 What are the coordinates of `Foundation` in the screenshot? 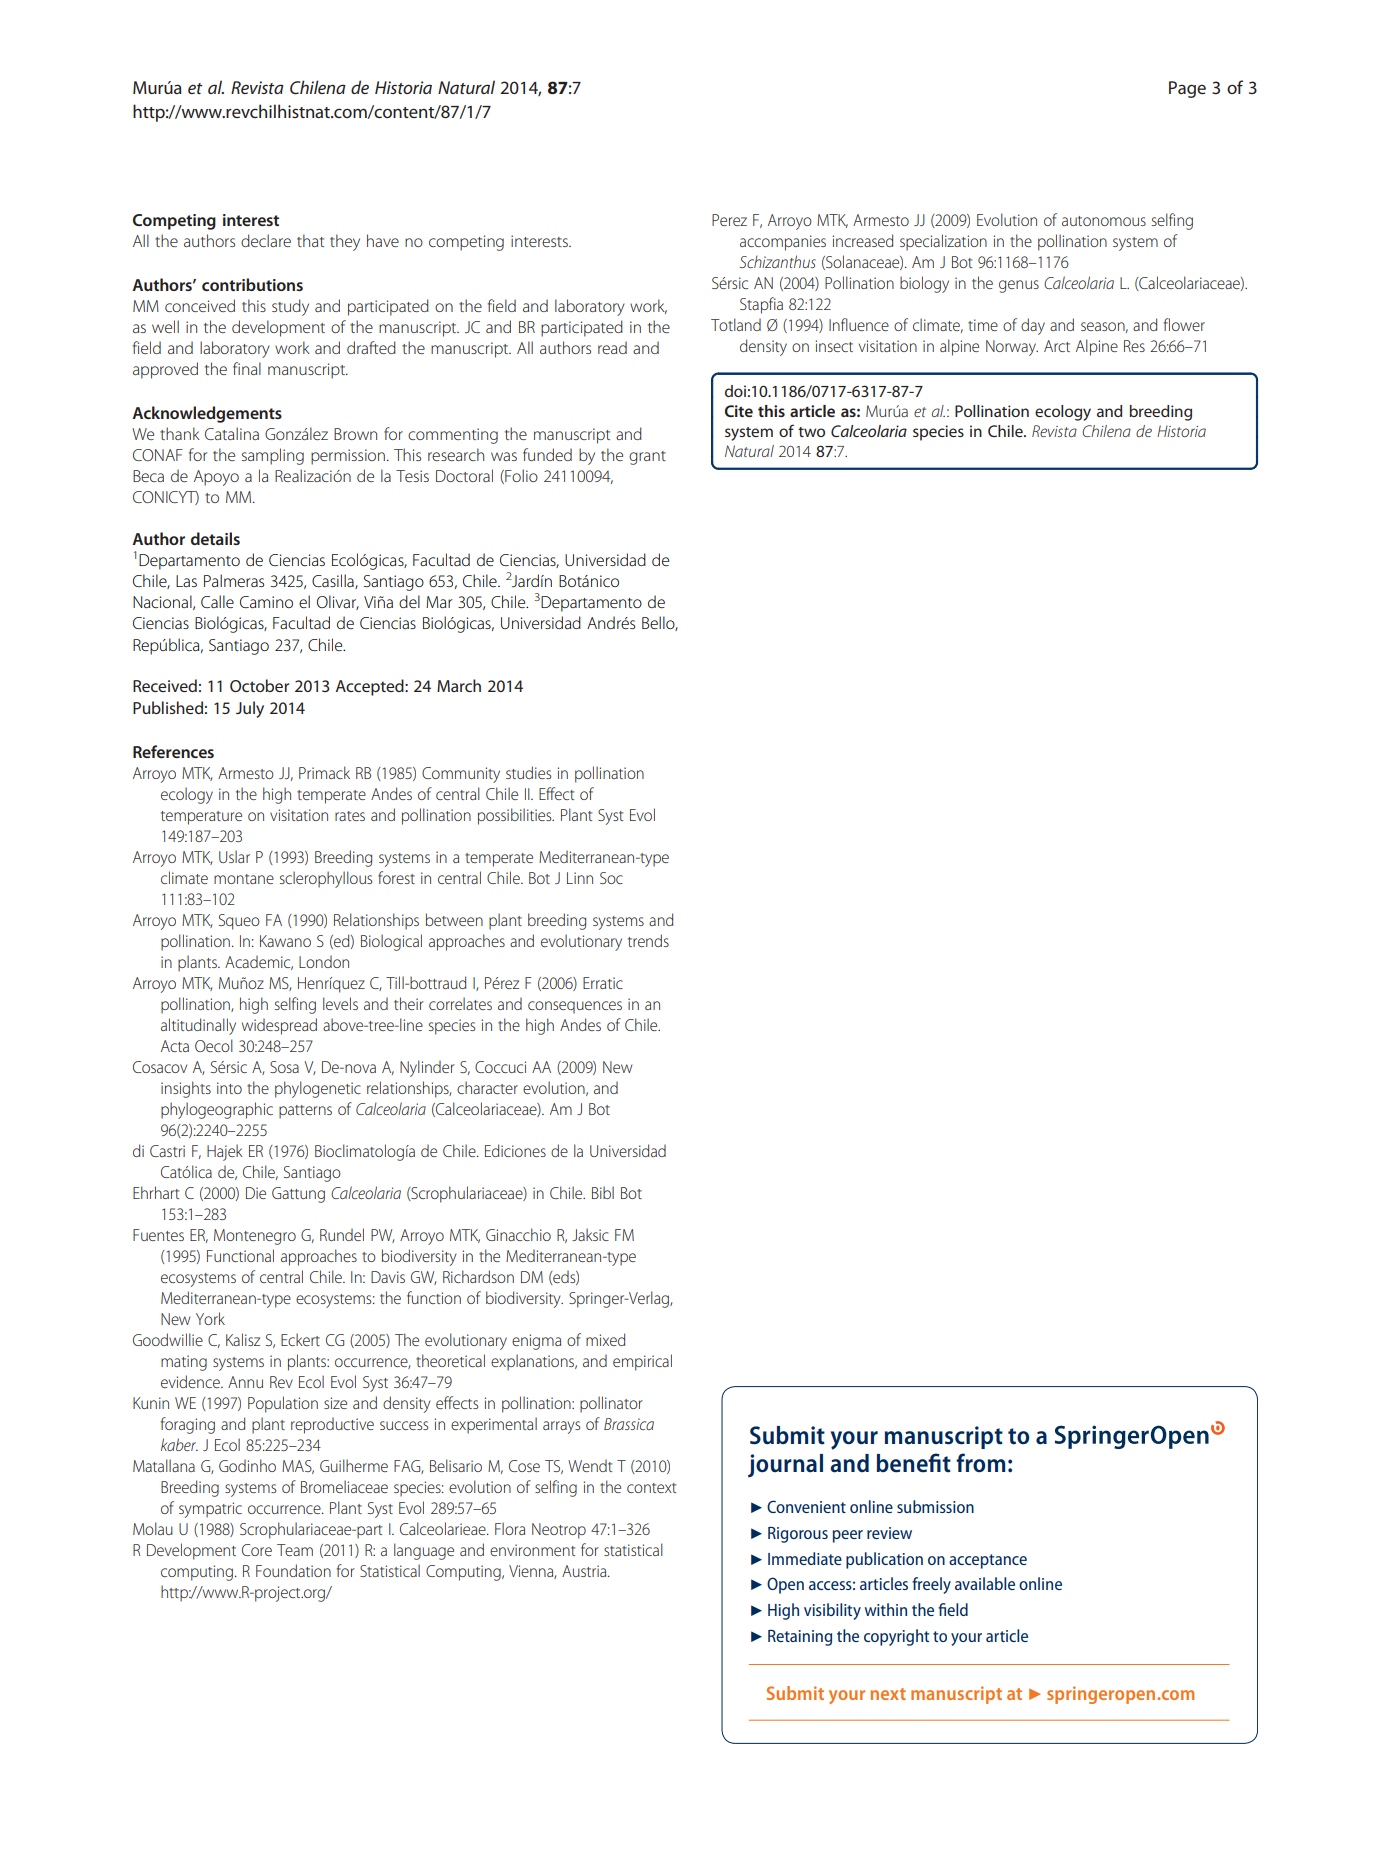 It's located at (293, 1570).
